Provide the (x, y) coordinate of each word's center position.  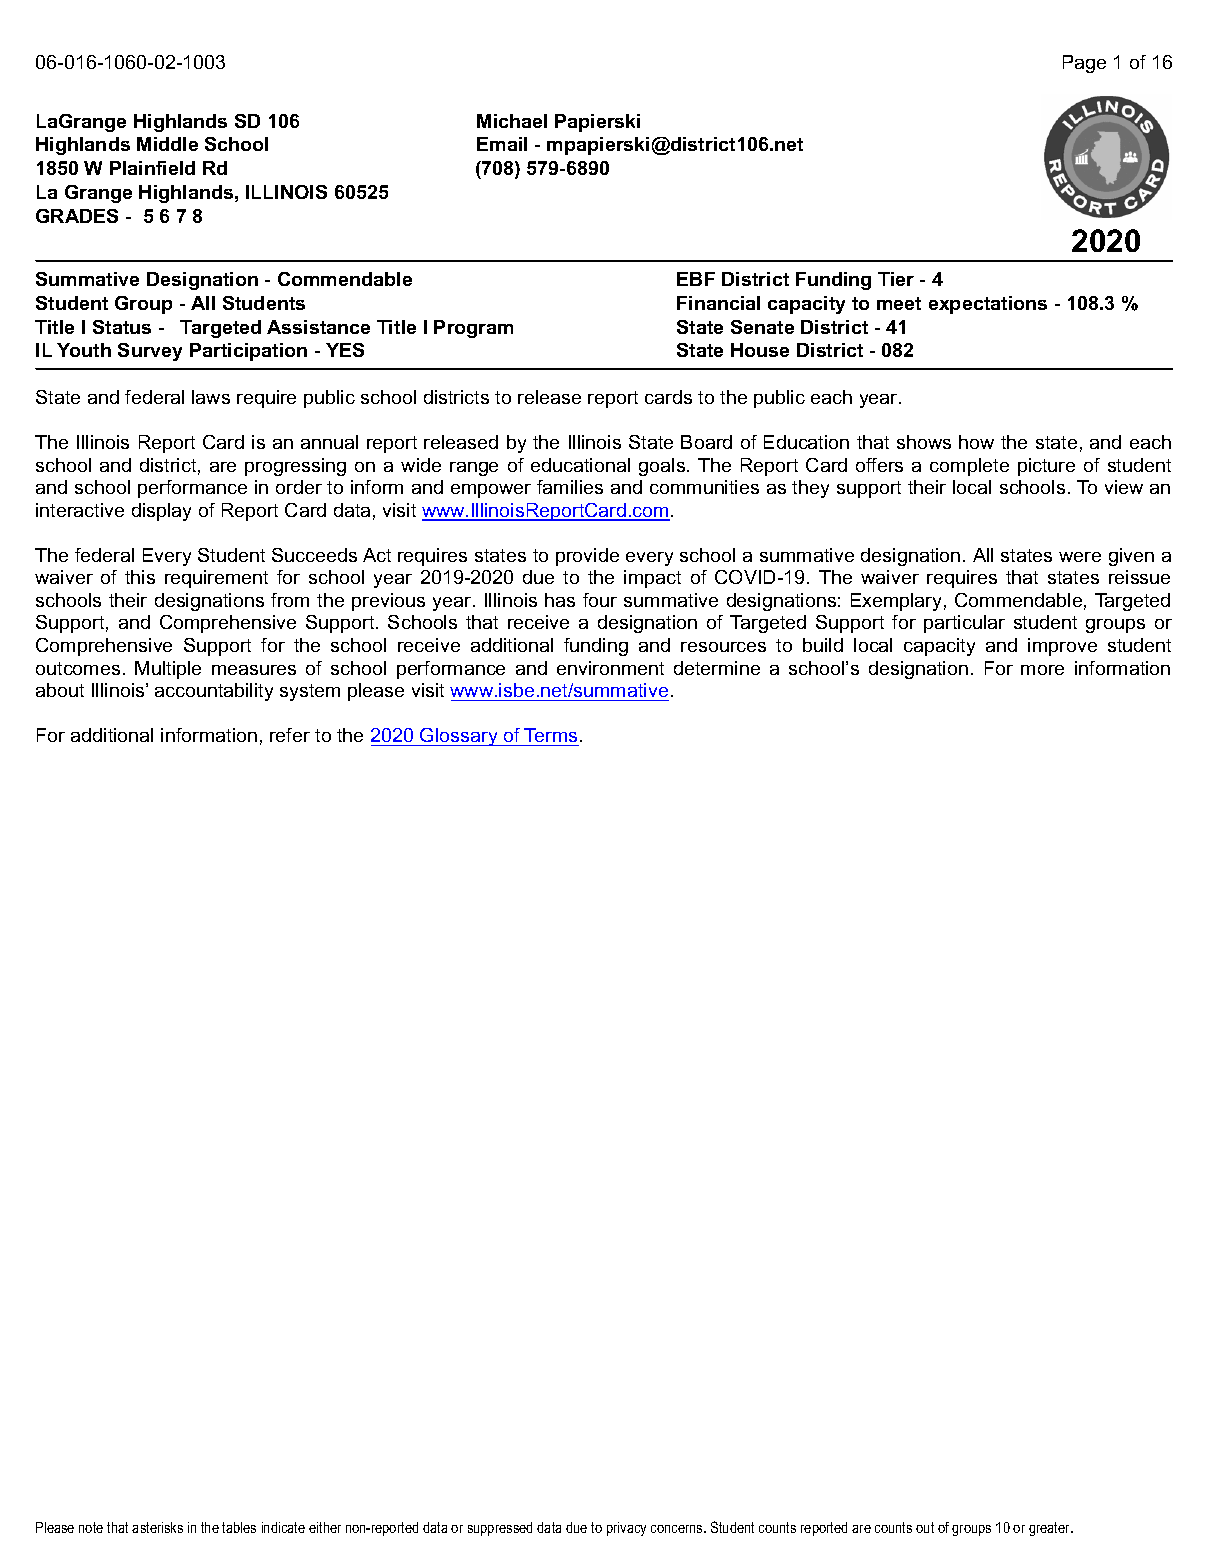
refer (290, 735)
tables (239, 1527)
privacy (626, 1529)
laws (211, 397)
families (570, 487)
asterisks (157, 1527)
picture (1046, 467)
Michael (512, 121)
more (1042, 670)
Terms (550, 735)
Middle (167, 144)
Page (1084, 64)
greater (1051, 1529)
